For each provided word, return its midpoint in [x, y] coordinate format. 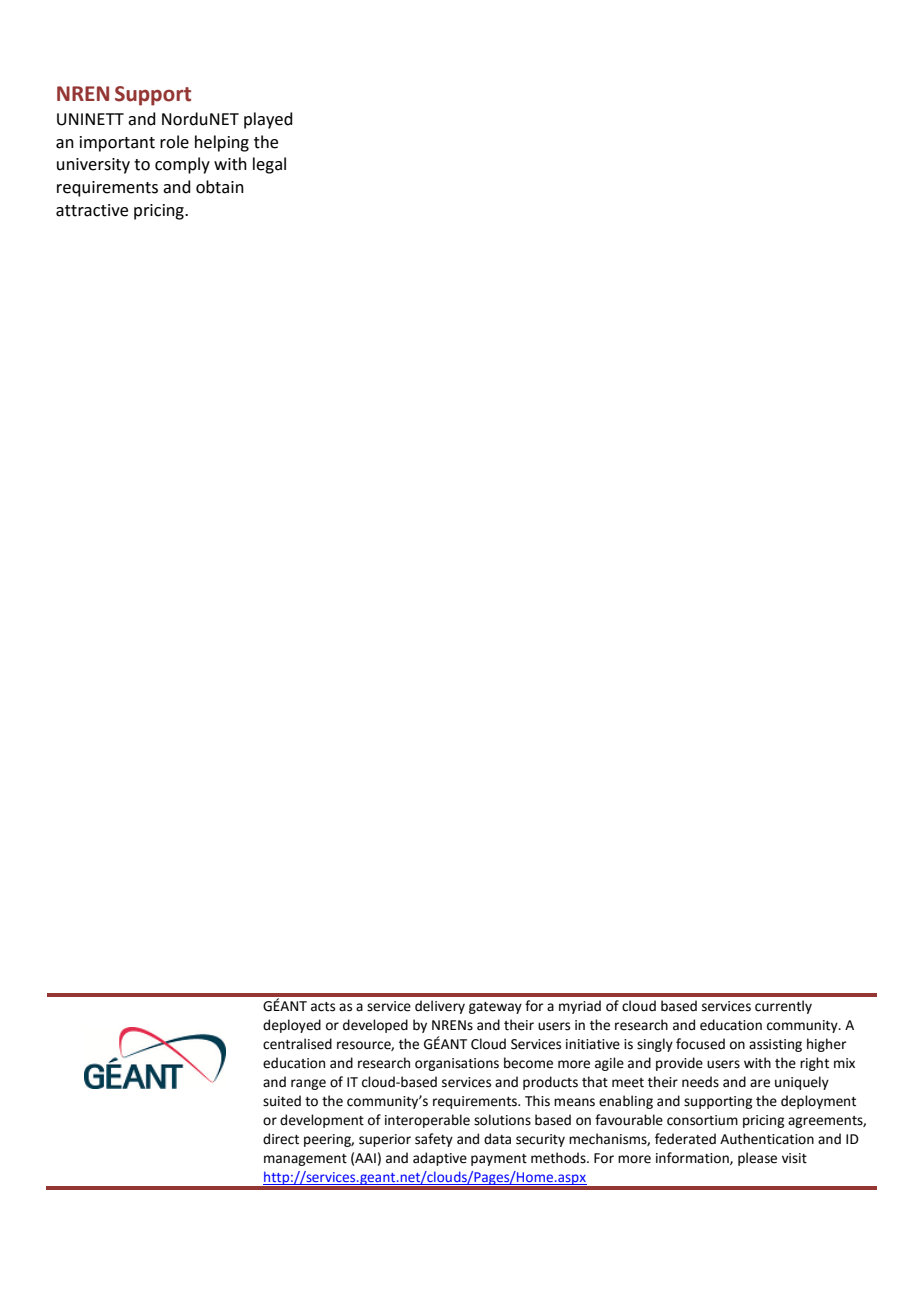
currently [783, 1007]
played [268, 120]
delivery [440, 1007]
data [497, 1139]
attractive [92, 210]
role [174, 142]
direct [281, 1139]
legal [269, 165]
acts [323, 1007]
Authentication [767, 1139]
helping [222, 143]
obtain [220, 187]
